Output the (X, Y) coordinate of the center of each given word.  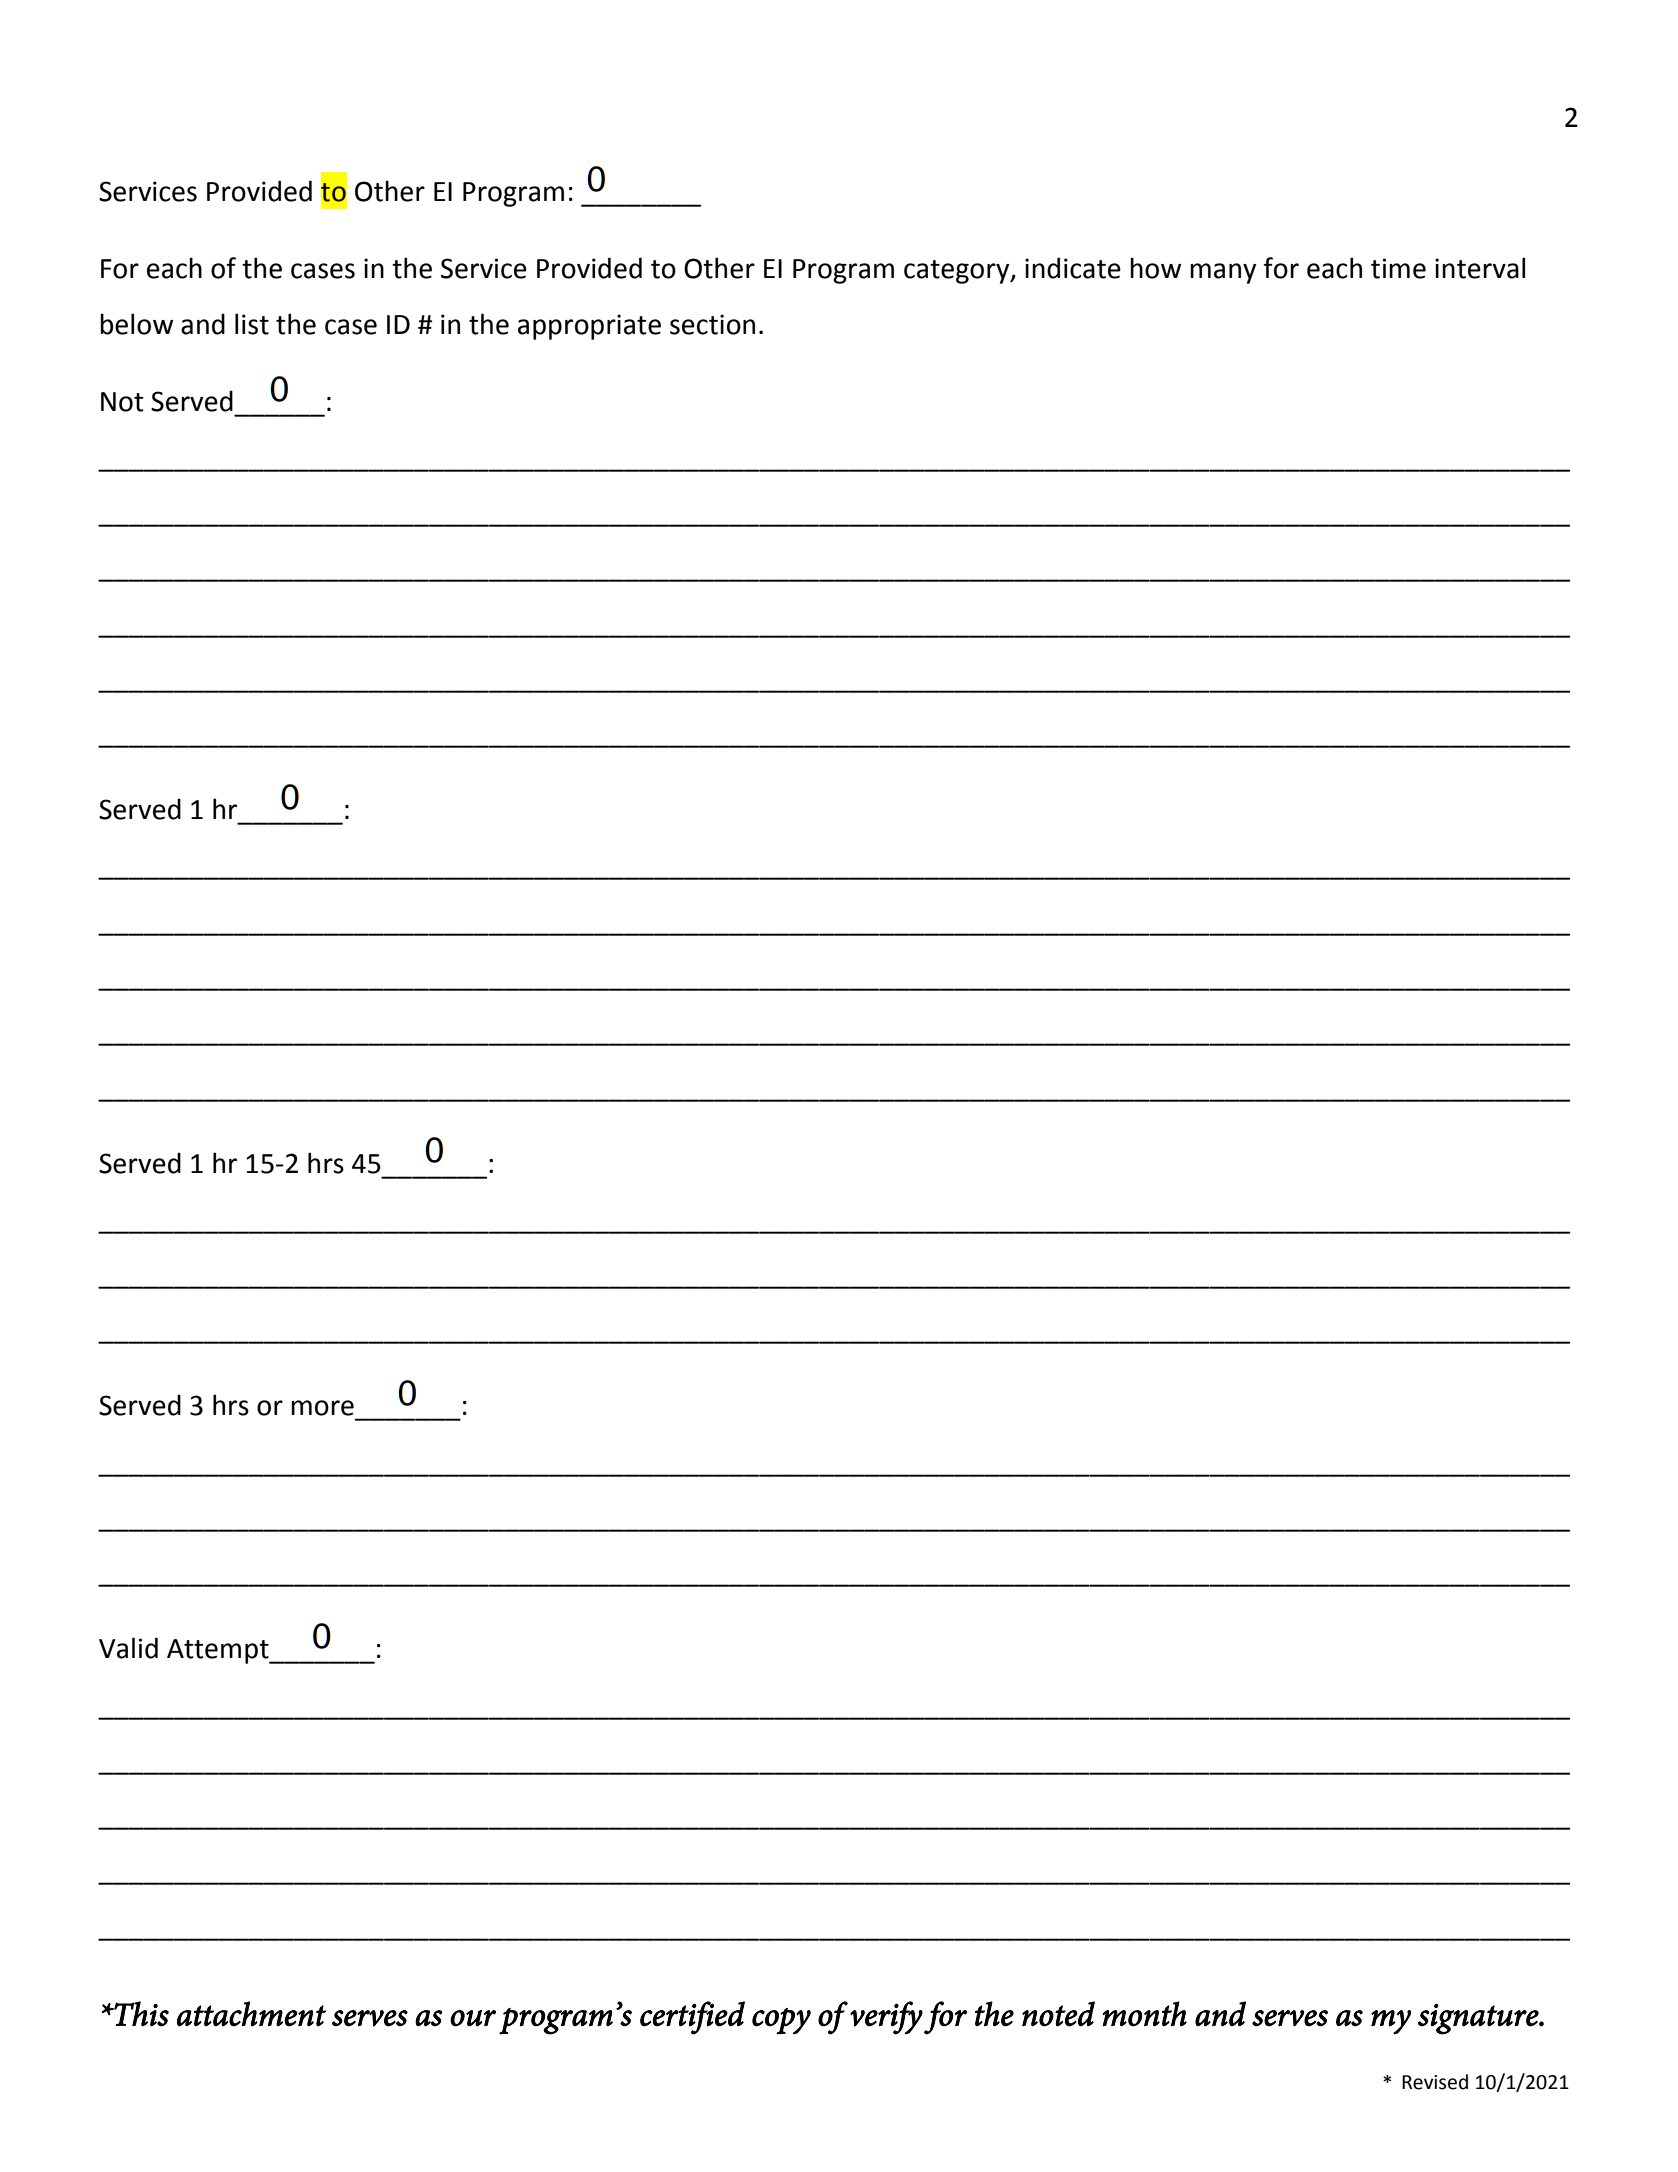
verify (886, 2018)
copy (781, 2021)
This (140, 2014)
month (1144, 2014)
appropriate (589, 327)
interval (1480, 268)
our (473, 2018)
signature (1479, 2019)
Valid (128, 1648)
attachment (251, 2014)
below (136, 324)
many (1223, 273)
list (252, 324)
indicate (1073, 268)
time (1398, 268)
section (712, 324)
